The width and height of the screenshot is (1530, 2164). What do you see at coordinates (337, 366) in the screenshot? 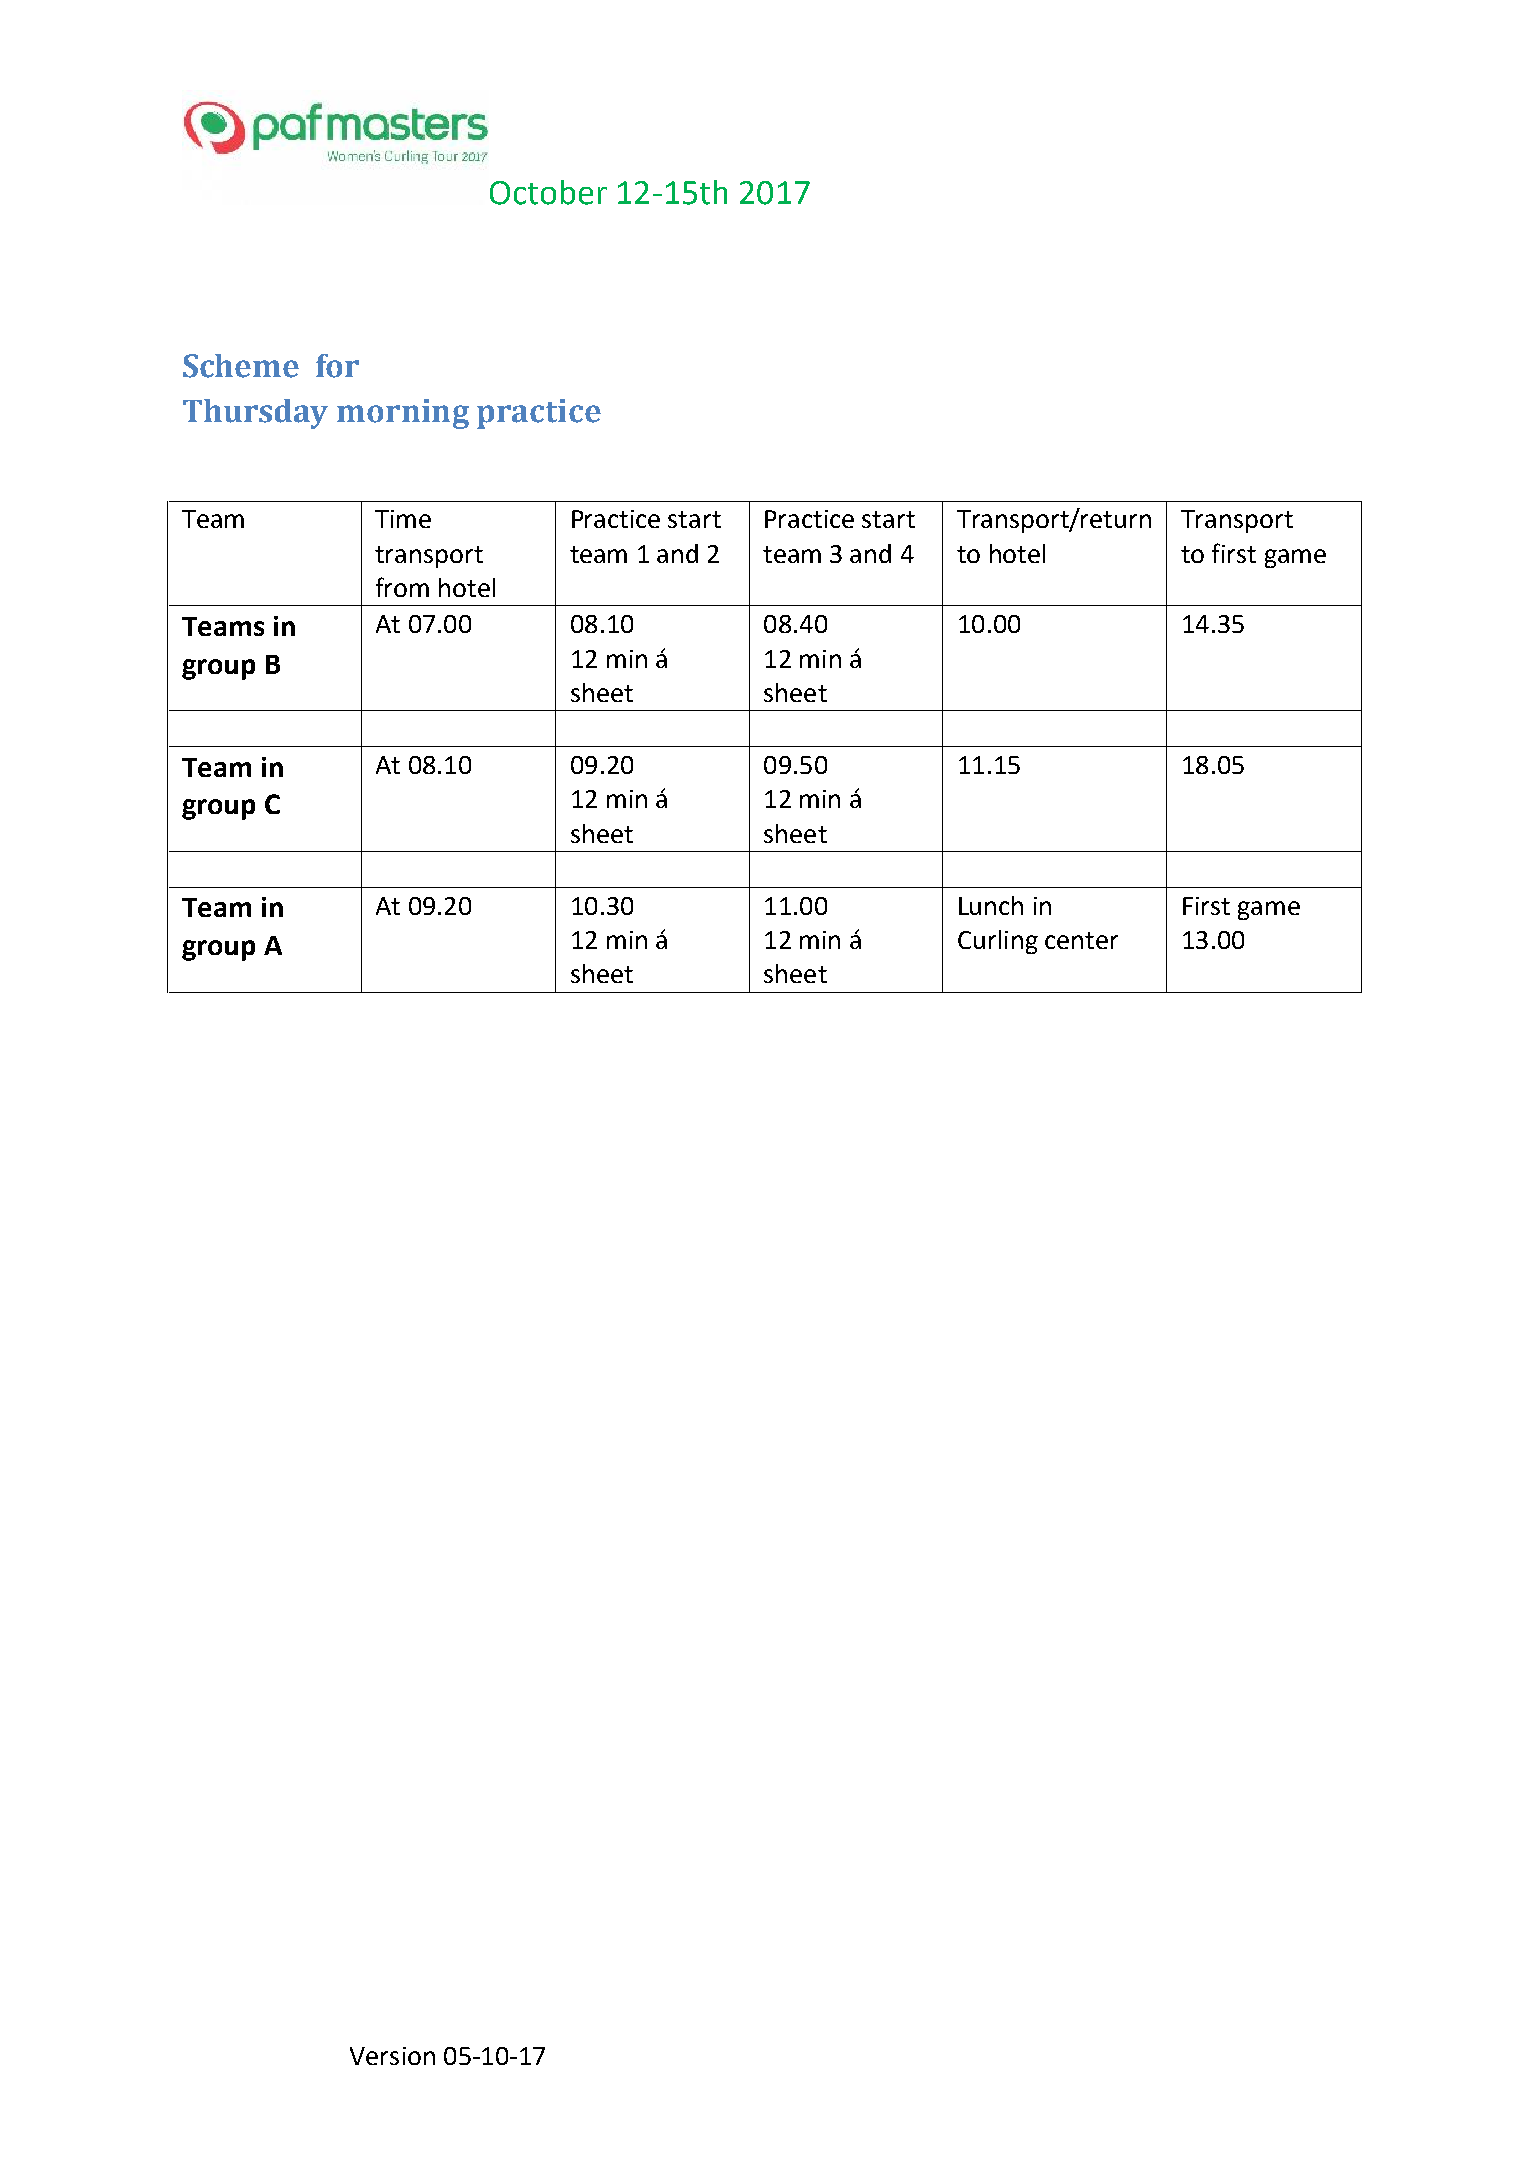
I see `for` at bounding box center [337, 366].
